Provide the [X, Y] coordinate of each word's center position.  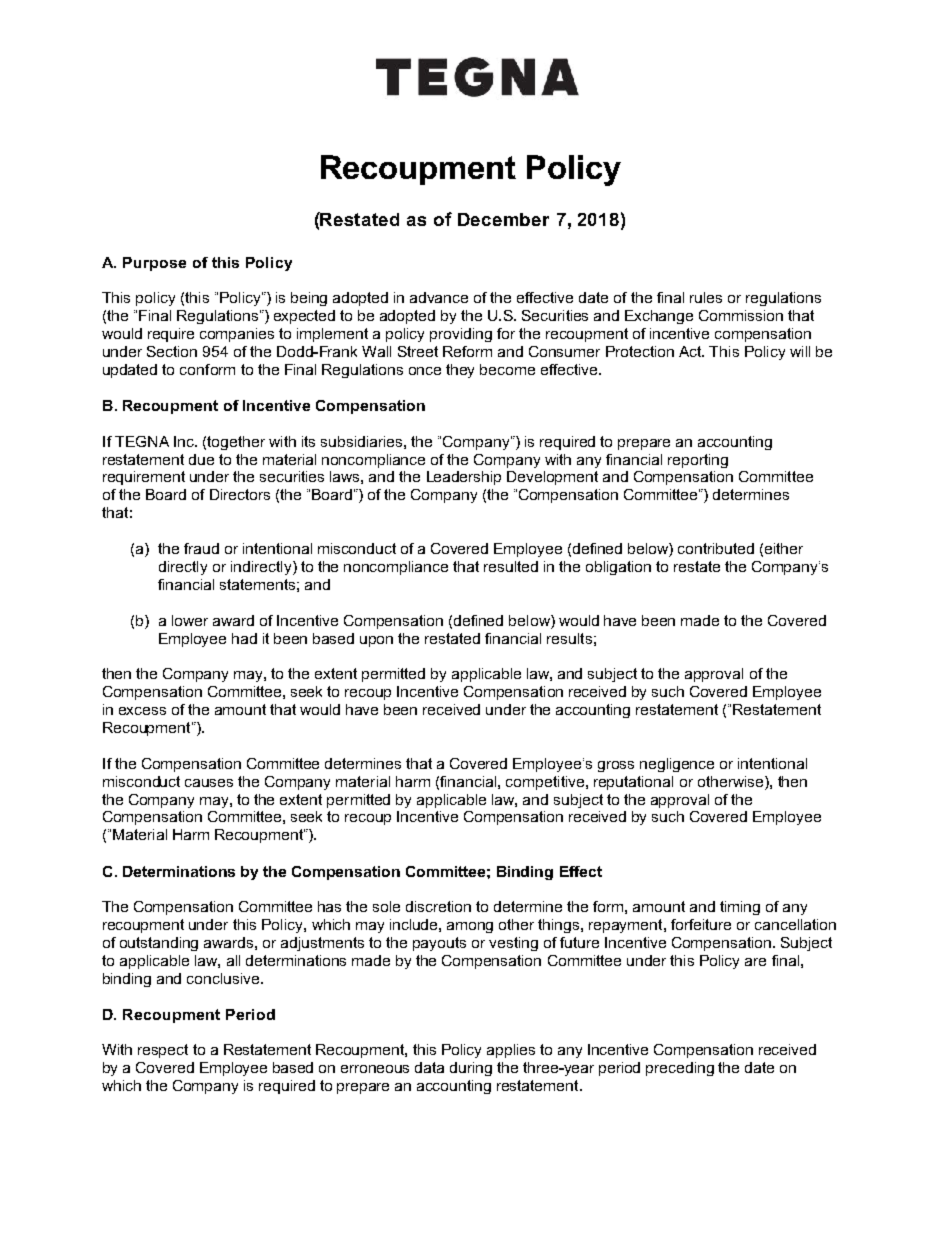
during [471, 1069]
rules [706, 297]
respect [163, 1051]
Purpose [154, 264]
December [503, 219]
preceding [680, 1069]
